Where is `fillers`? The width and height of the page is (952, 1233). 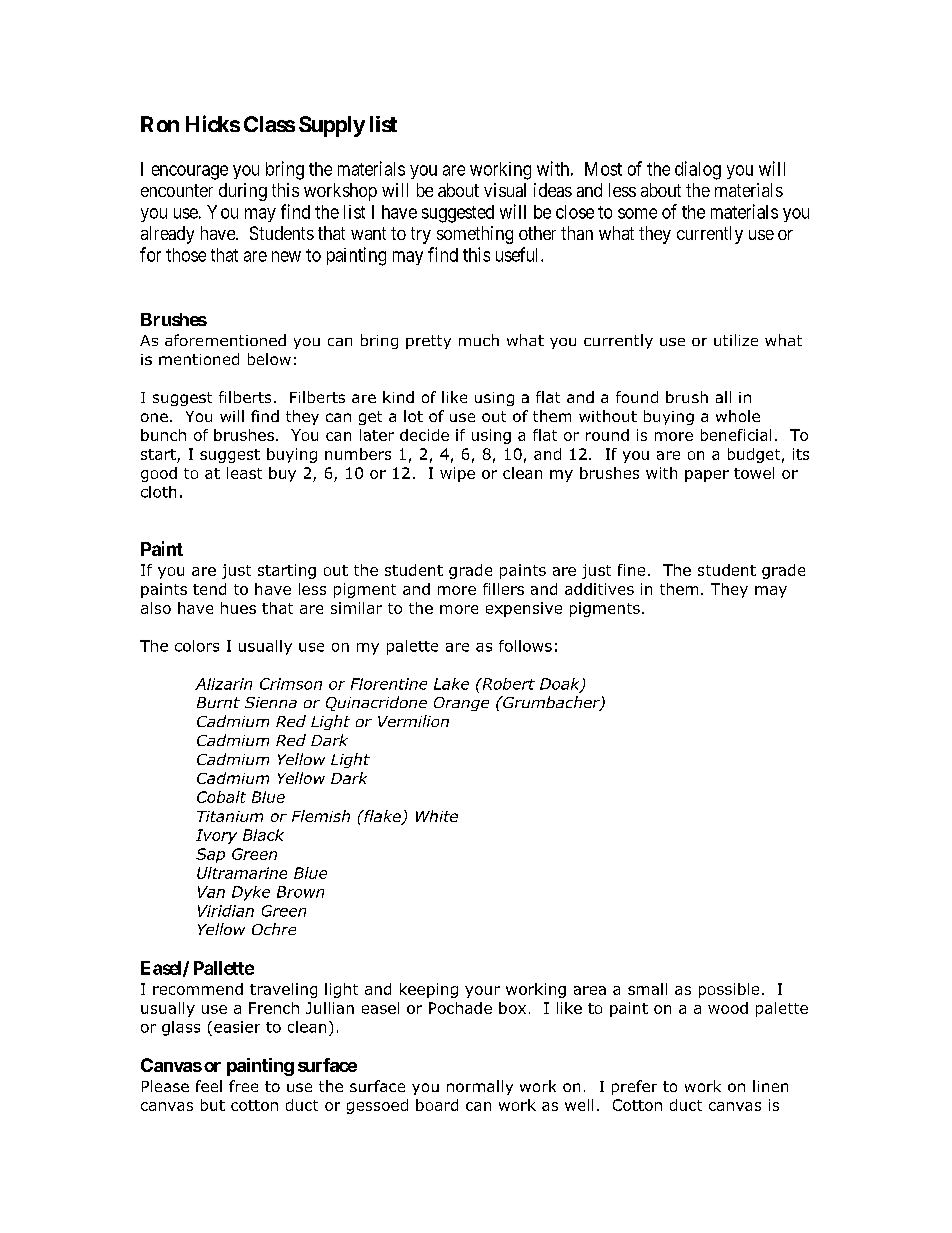 fillers is located at coordinates (503, 589).
